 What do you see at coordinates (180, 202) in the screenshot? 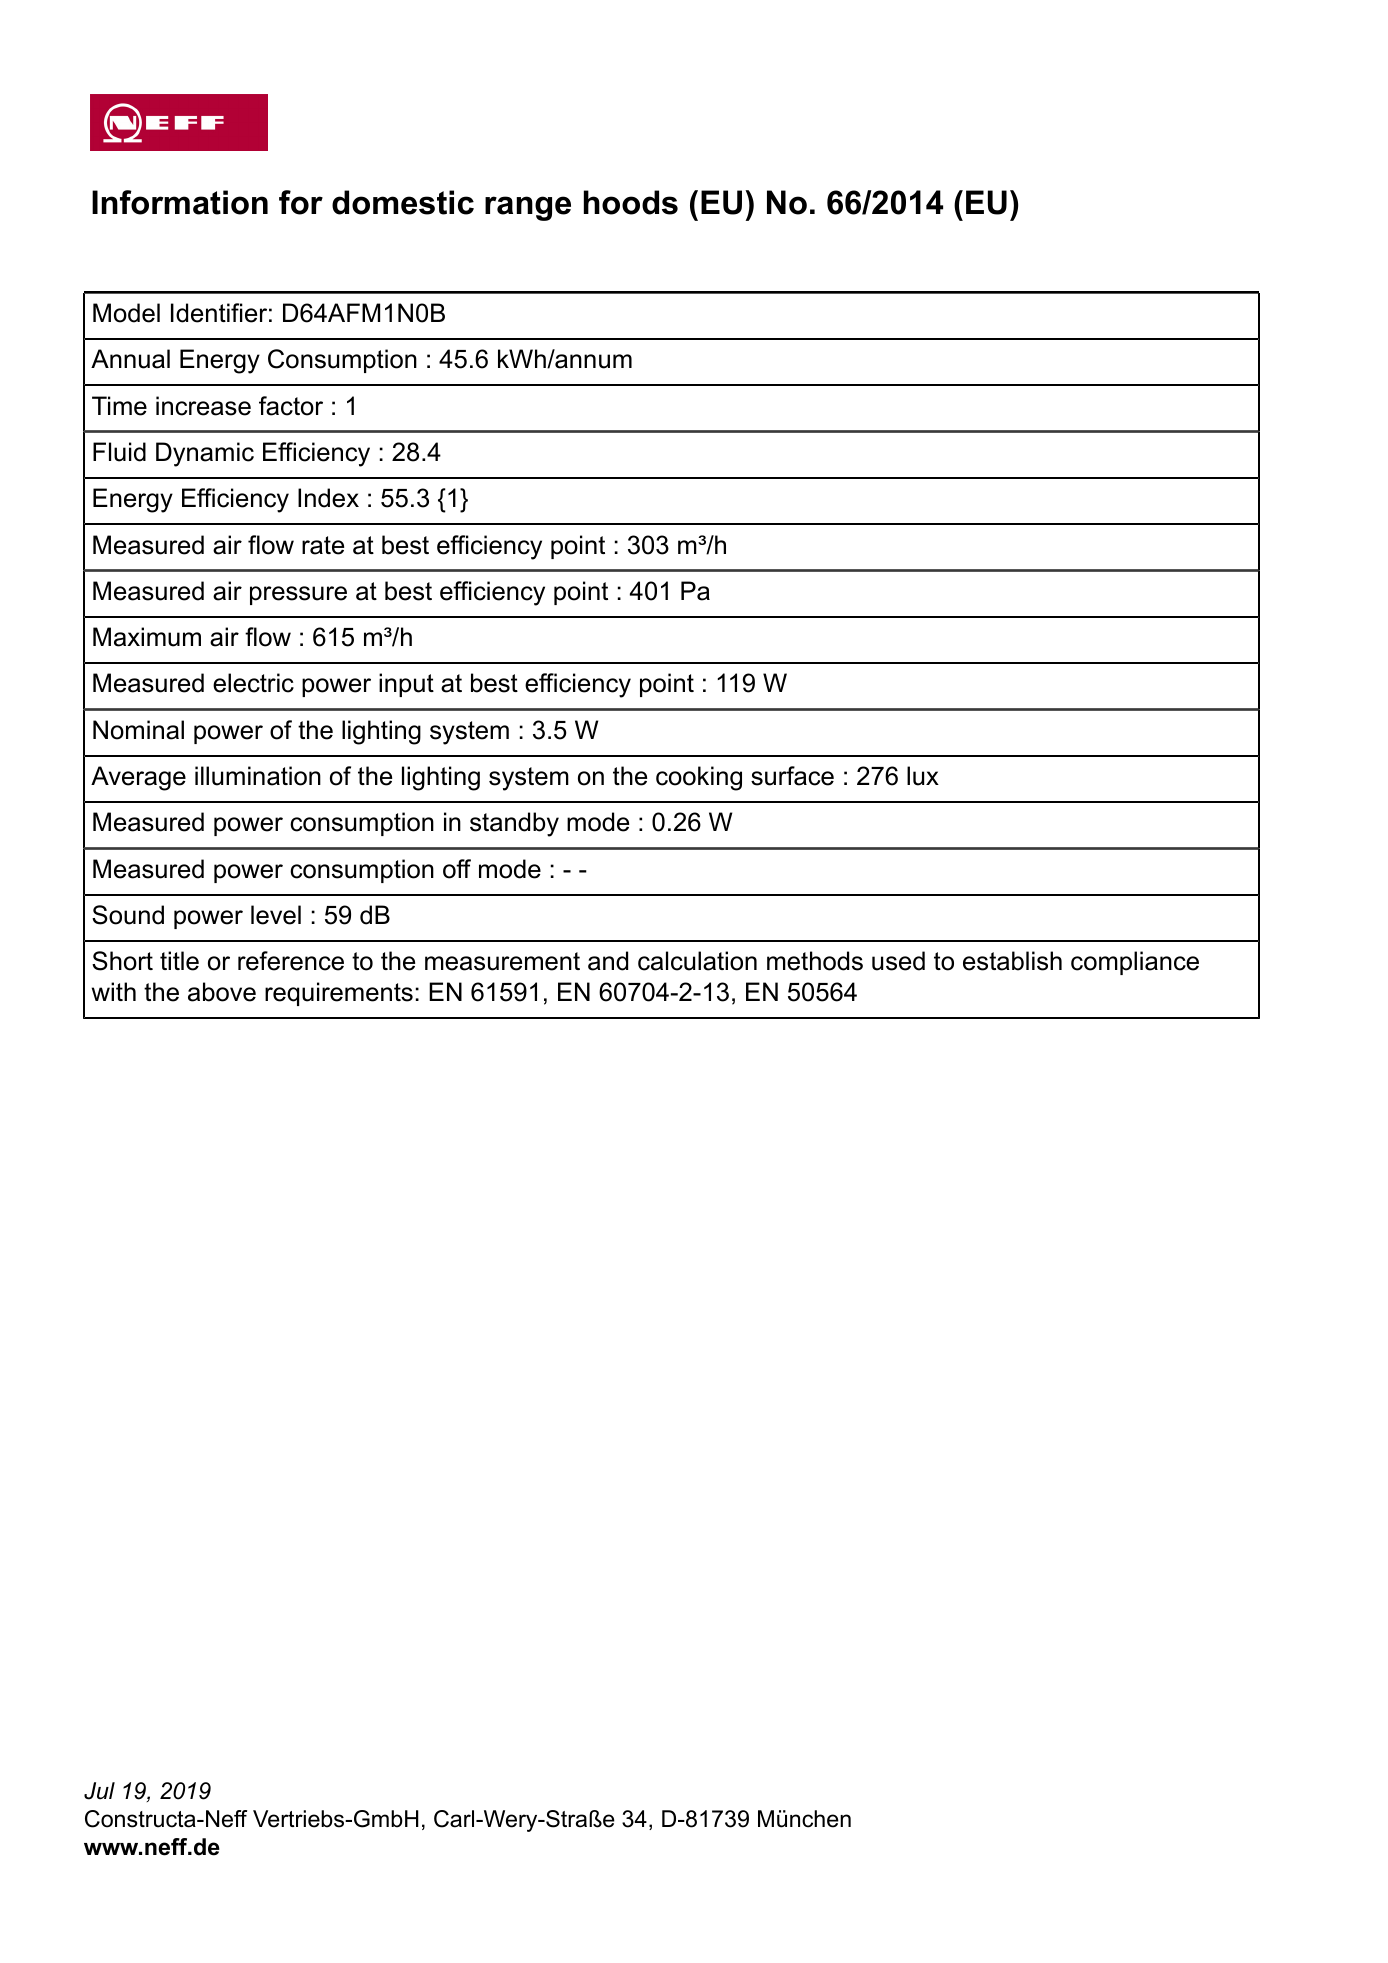
I see `Information` at bounding box center [180, 202].
